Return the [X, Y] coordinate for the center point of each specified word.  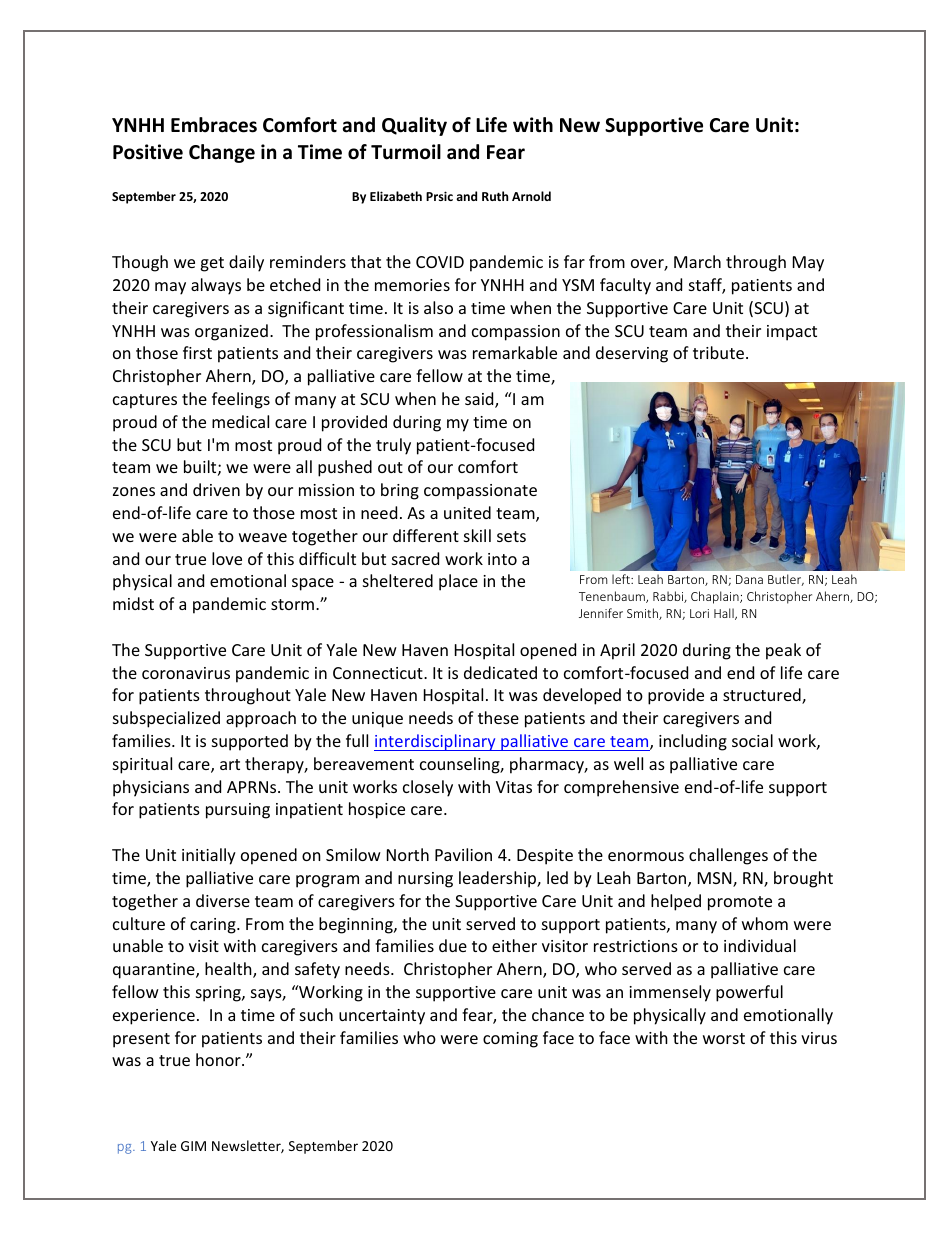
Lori [699, 613]
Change [222, 153]
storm [292, 604]
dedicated [500, 672]
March [697, 261]
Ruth [495, 196]
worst [724, 1038]
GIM [193, 1146]
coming [510, 1040]
